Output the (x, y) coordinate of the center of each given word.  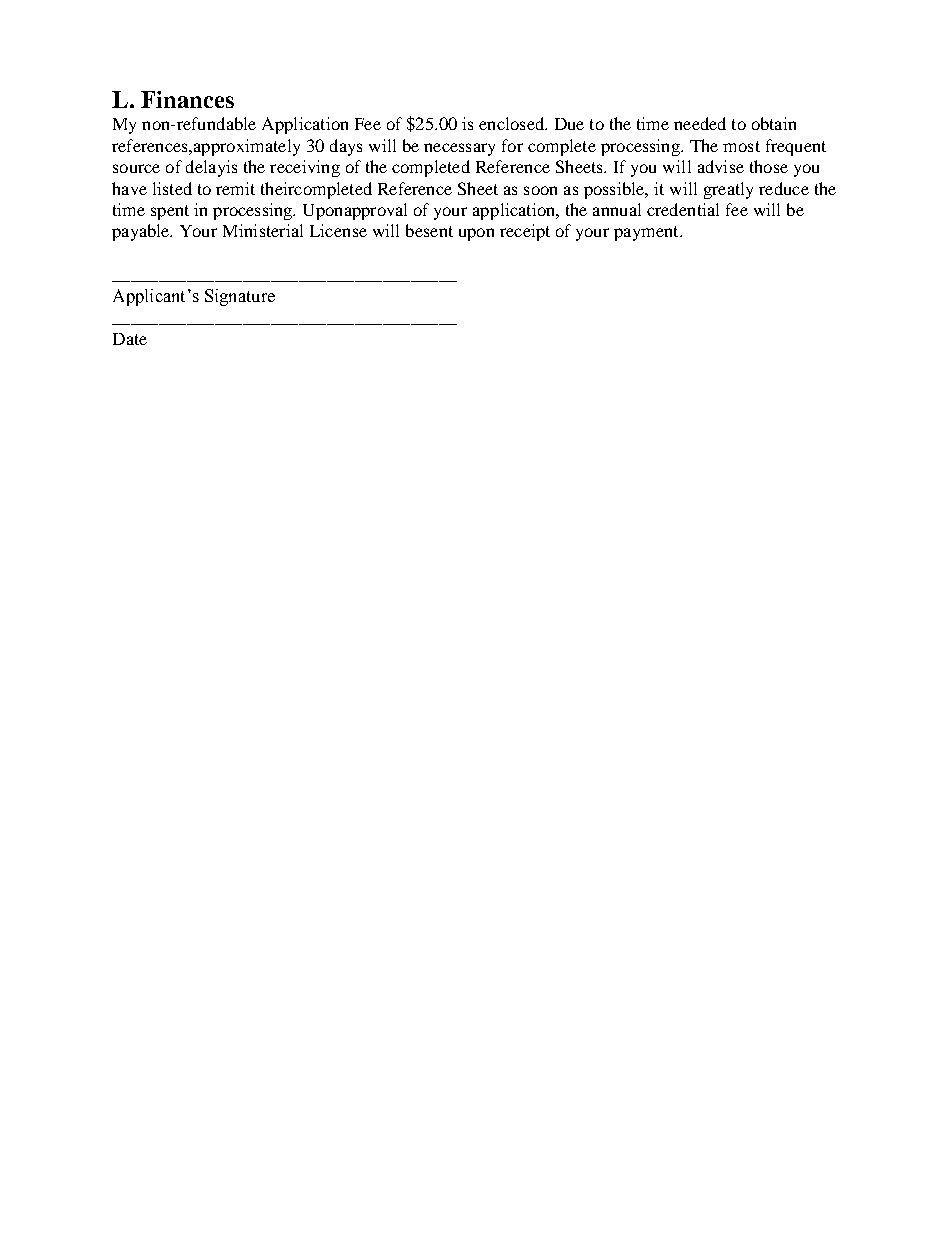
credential (683, 209)
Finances (187, 99)
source (136, 168)
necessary (459, 149)
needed (700, 123)
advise (721, 166)
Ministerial (263, 230)
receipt (525, 232)
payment (647, 233)
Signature (240, 297)
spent (170, 212)
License (338, 230)
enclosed (513, 123)
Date (130, 339)
